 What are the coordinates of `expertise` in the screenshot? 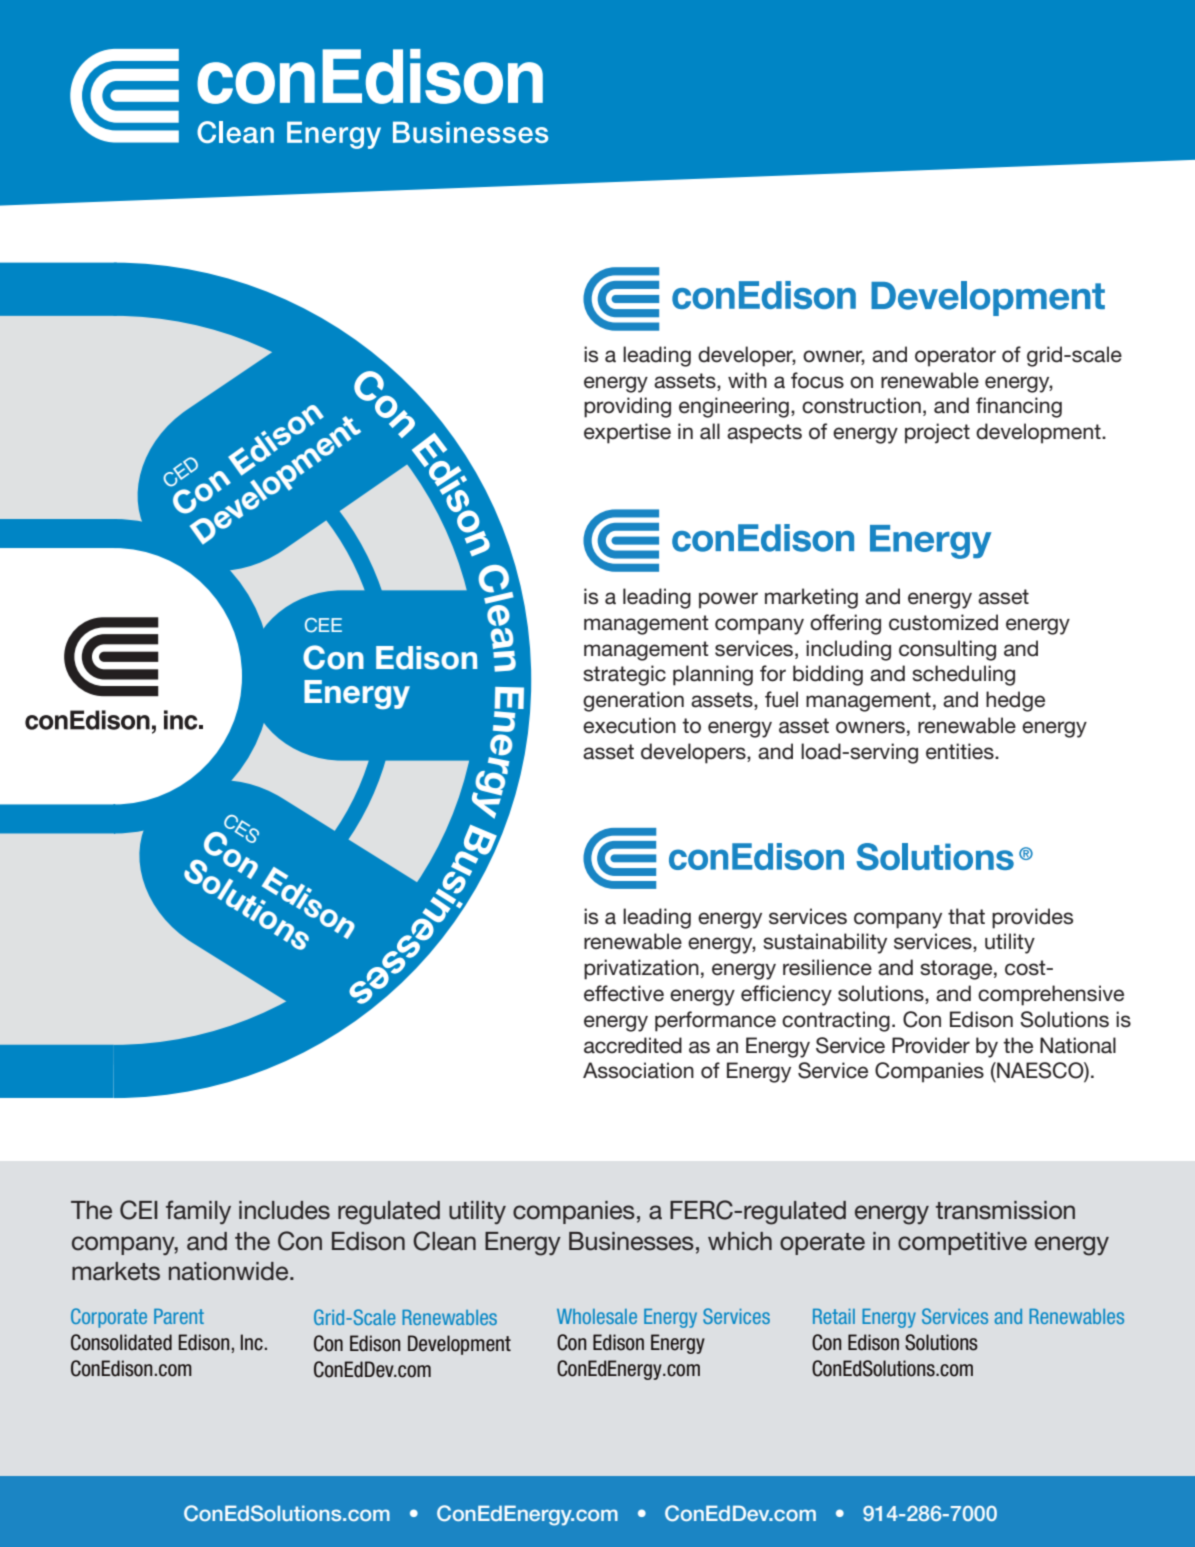 It's located at (627, 433).
